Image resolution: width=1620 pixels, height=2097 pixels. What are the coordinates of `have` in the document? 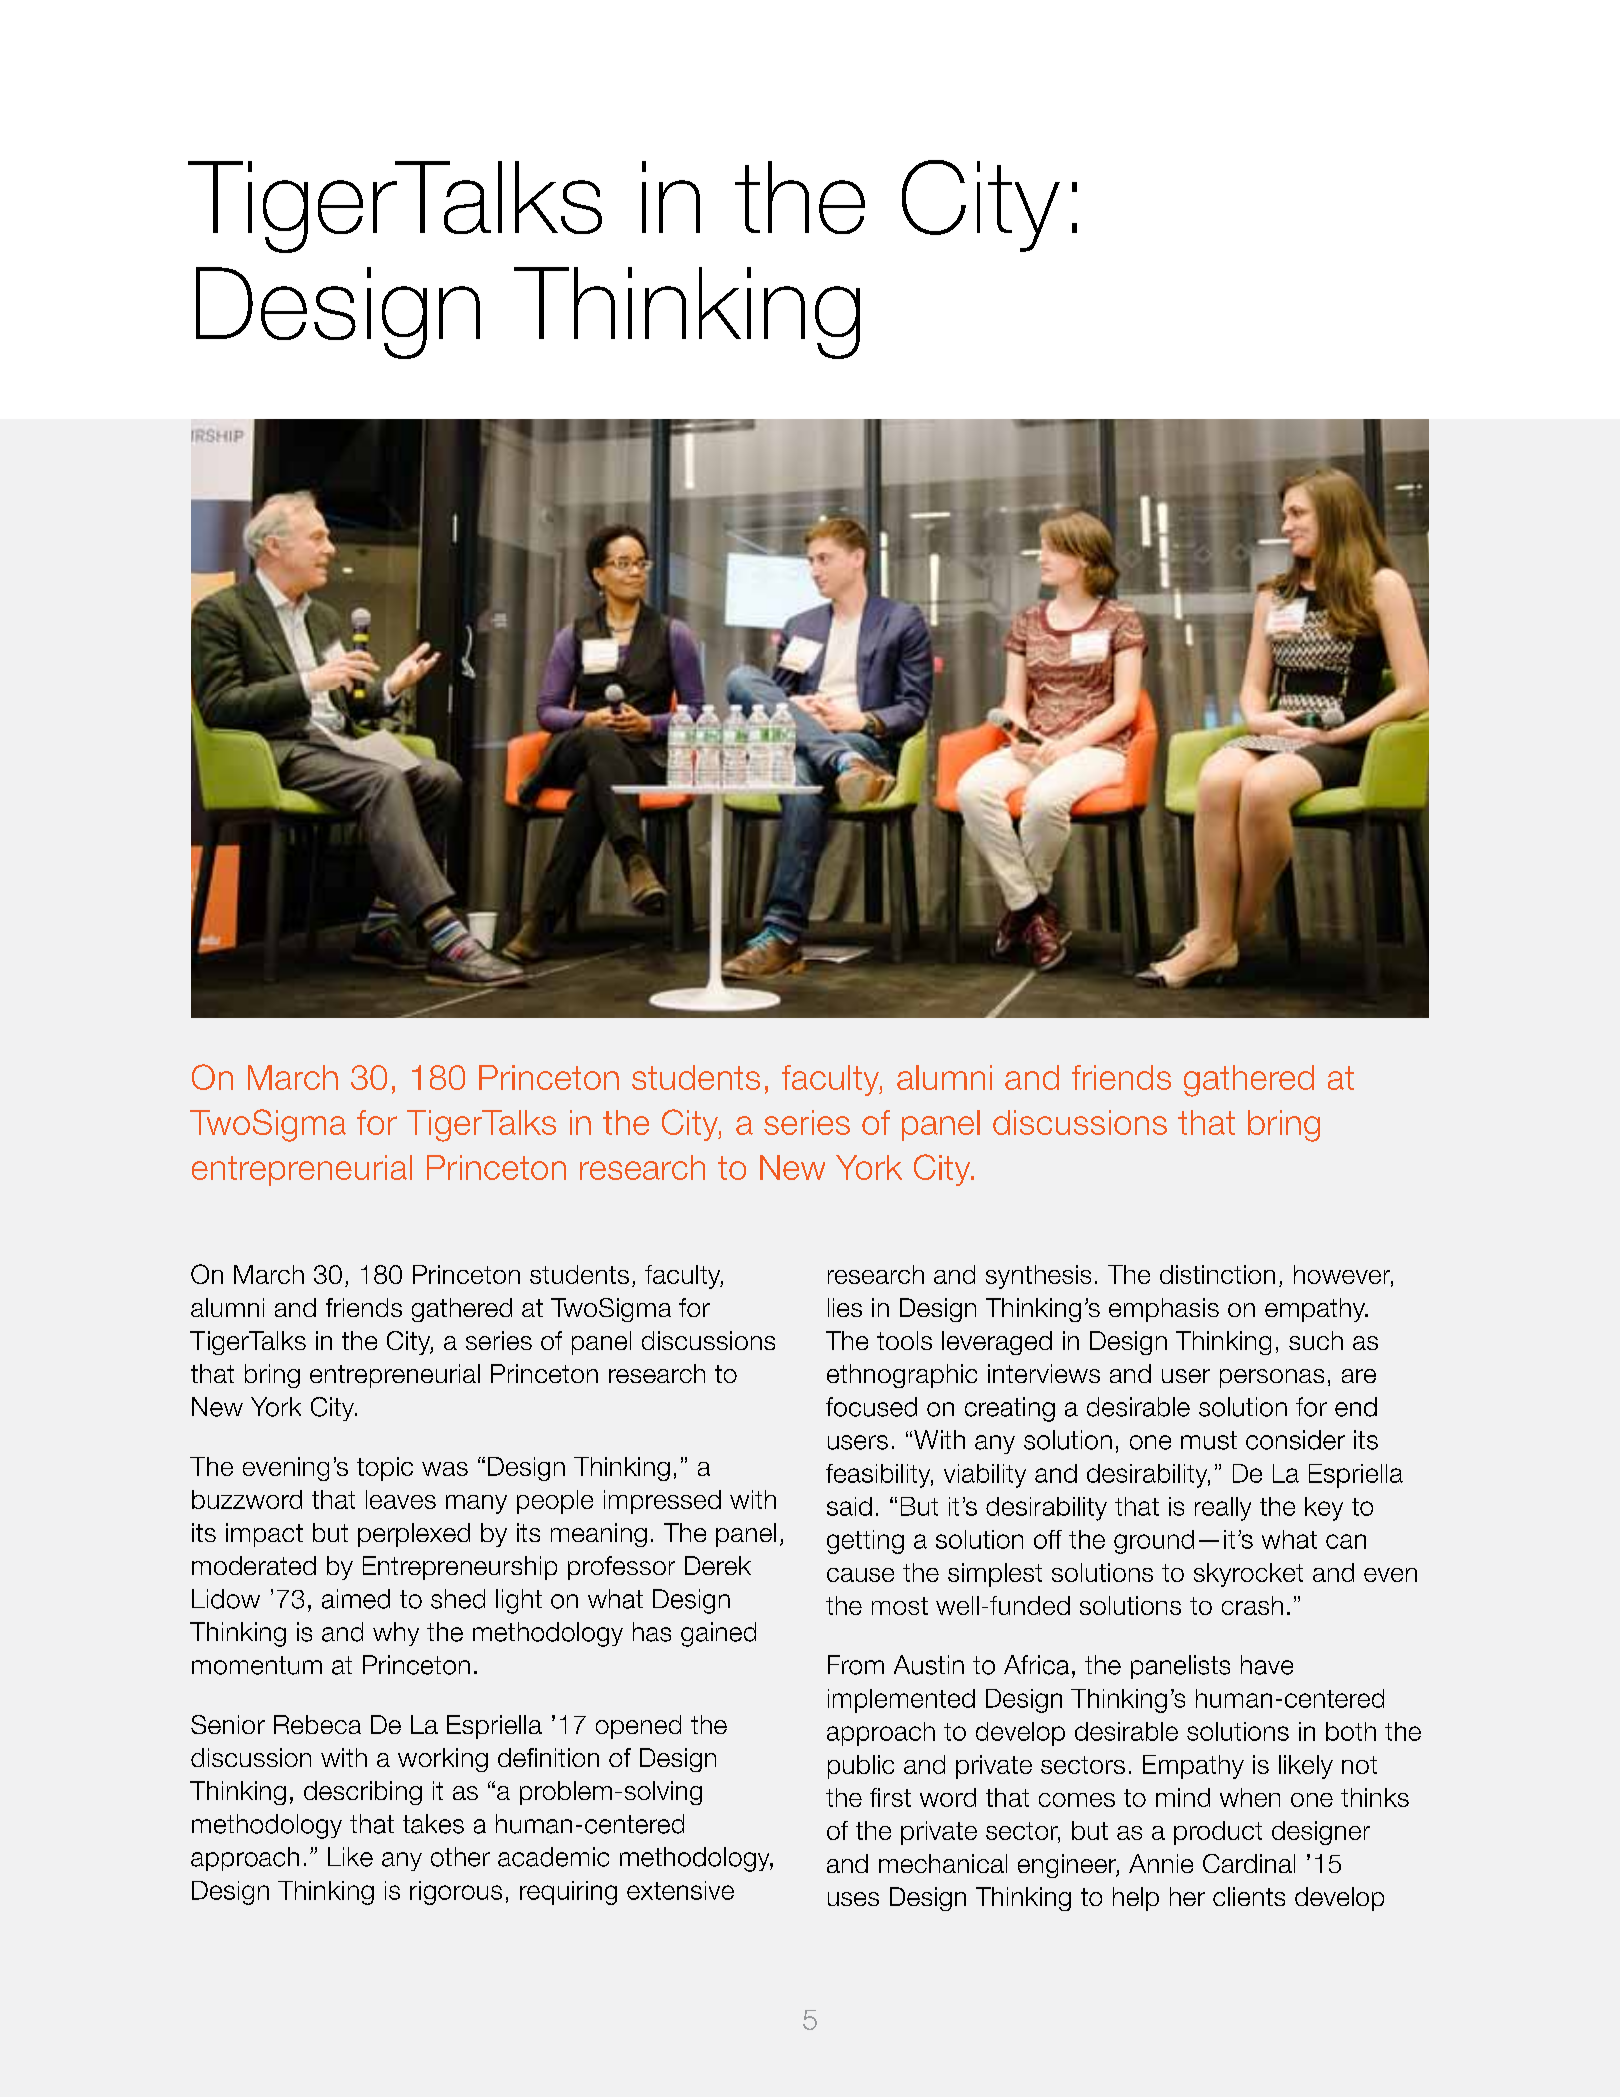 It's located at (1267, 1665).
